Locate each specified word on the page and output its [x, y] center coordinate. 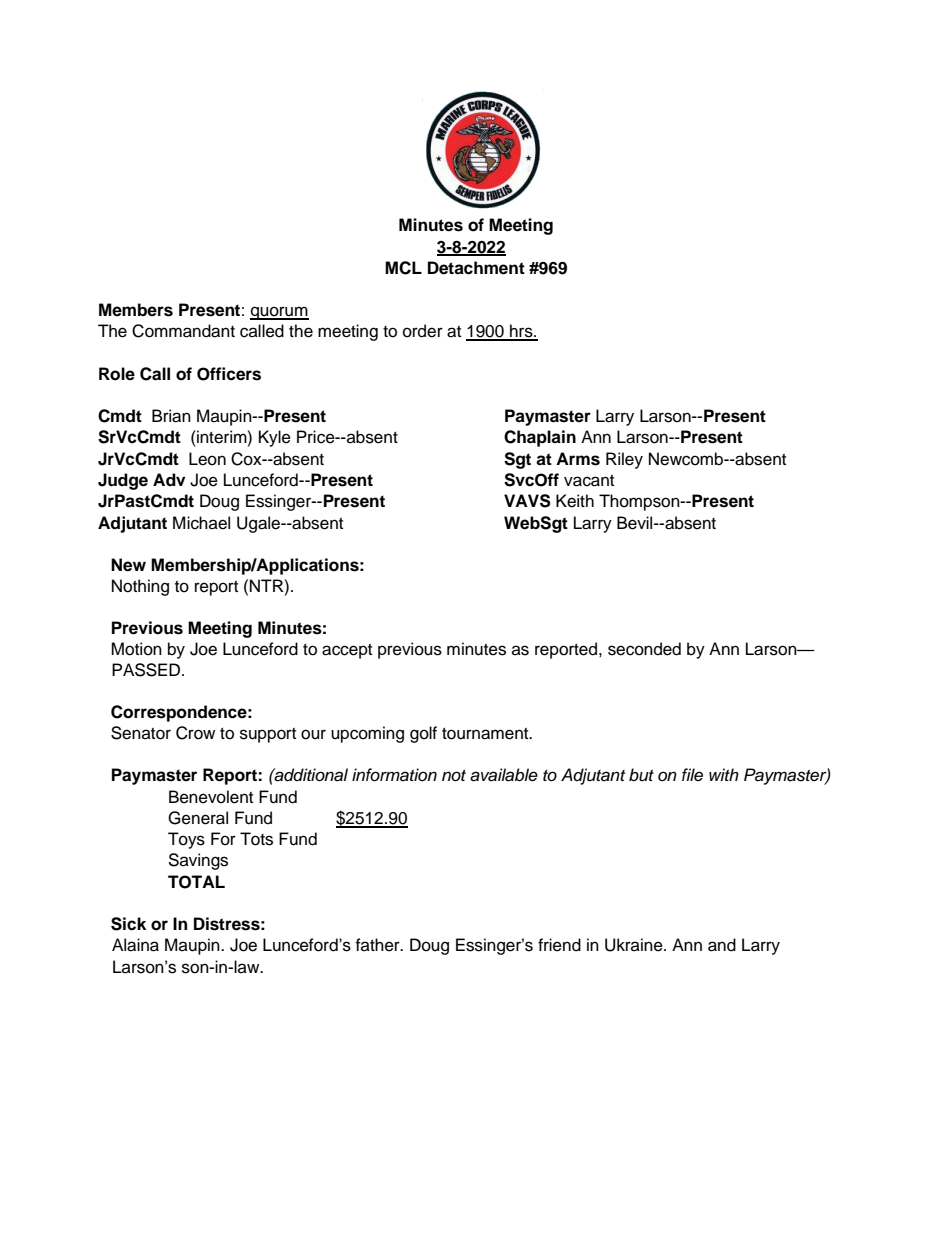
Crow [195, 733]
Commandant [183, 331]
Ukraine [635, 945]
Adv [169, 480]
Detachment [476, 268]
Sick [128, 924]
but [641, 775]
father [378, 945]
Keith [575, 501]
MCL [403, 268]
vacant [589, 481]
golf [423, 734]
